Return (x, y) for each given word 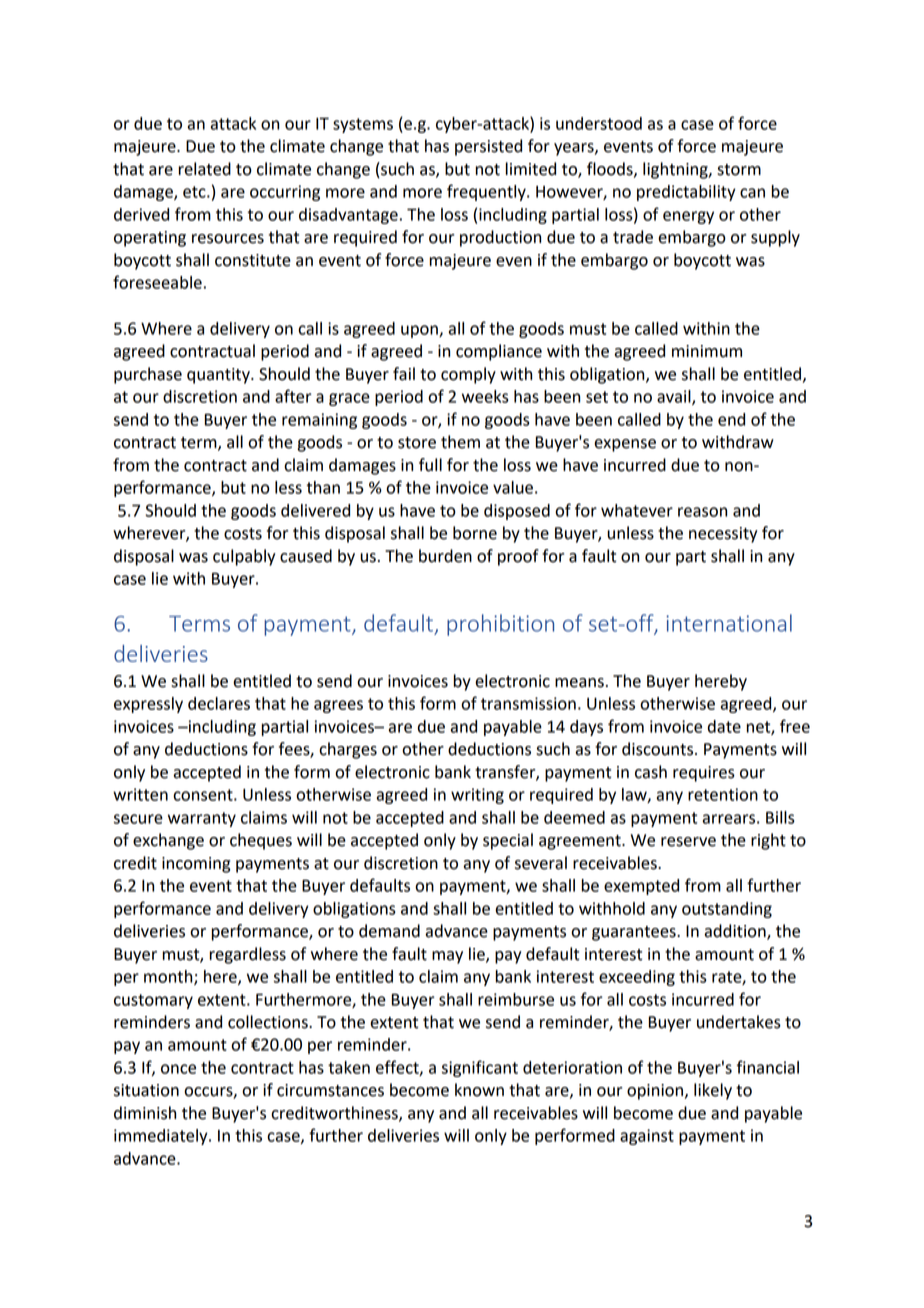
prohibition (500, 625)
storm (739, 170)
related (204, 169)
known (479, 1090)
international (729, 623)
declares (219, 703)
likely (713, 1091)
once (178, 1069)
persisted (488, 147)
